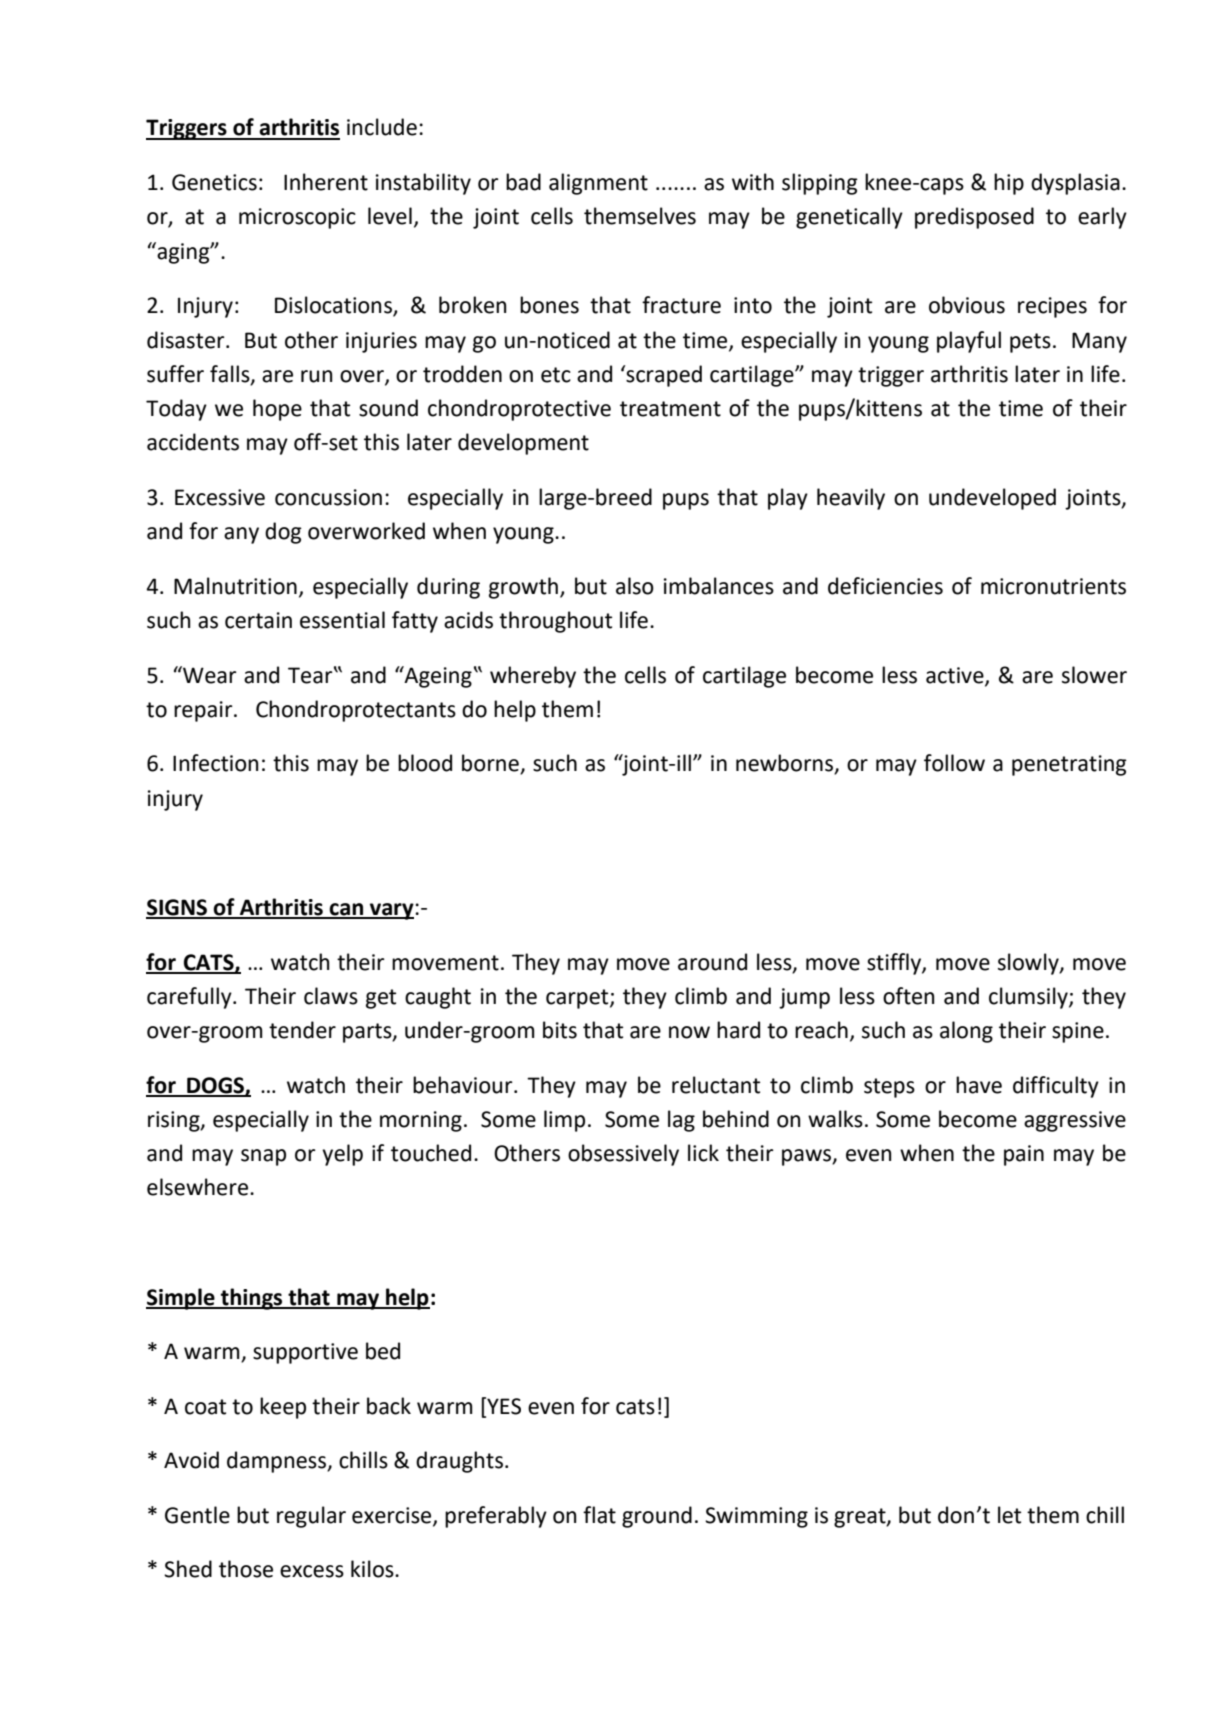 This page has height=1712, width=1211. What do you see at coordinates (311, 1517) in the page?
I see `regular` at bounding box center [311, 1517].
